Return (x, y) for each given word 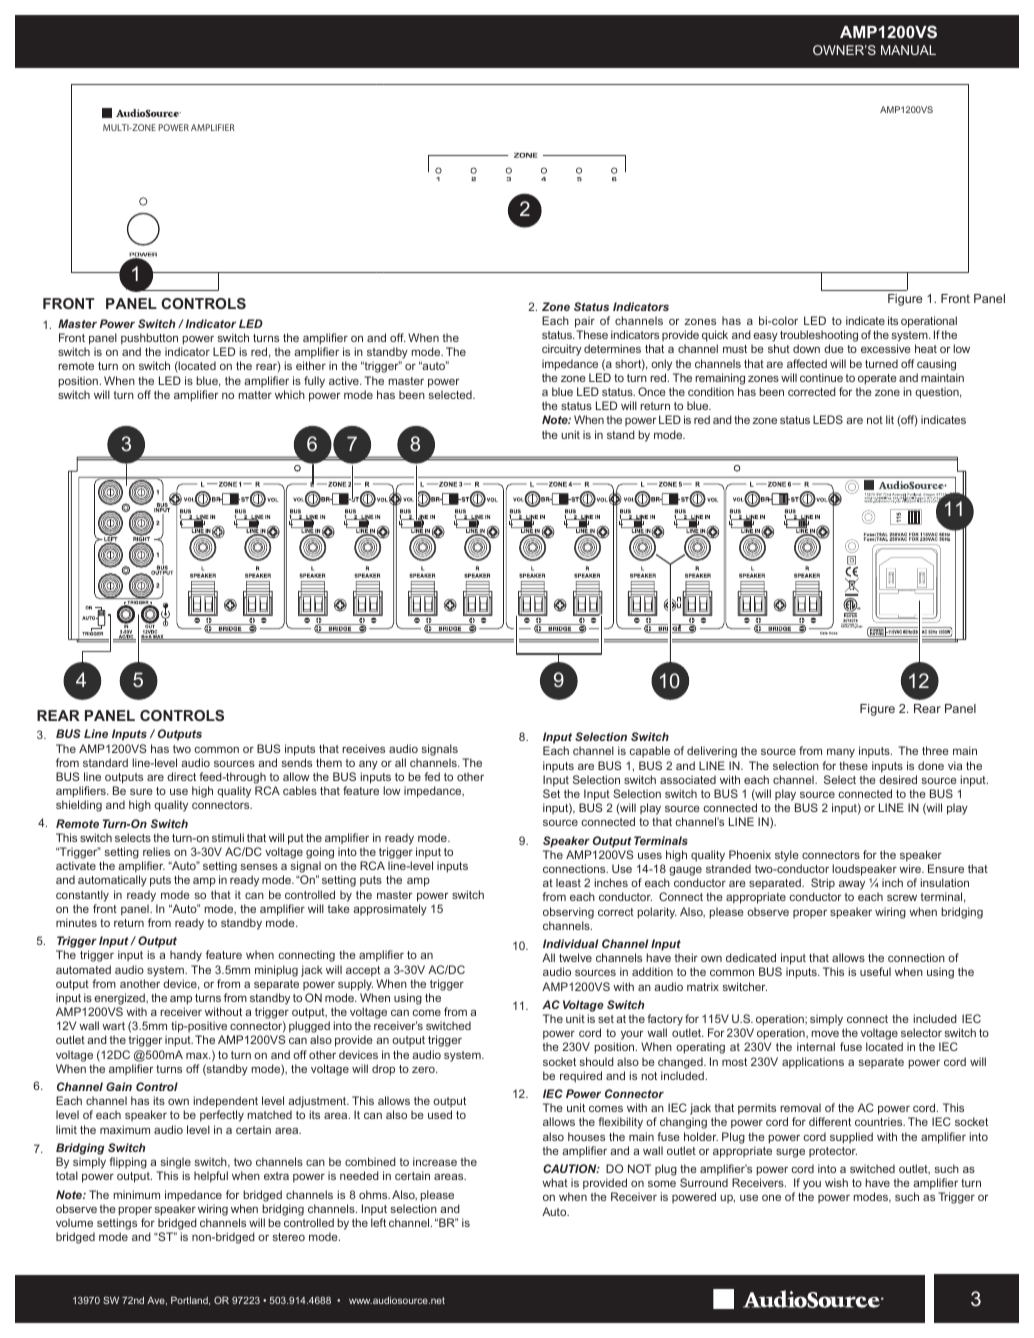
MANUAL (908, 50)
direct (181, 776)
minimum (136, 1194)
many (841, 753)
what (555, 1182)
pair (585, 322)
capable (649, 751)
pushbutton (149, 339)
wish (836, 1182)
